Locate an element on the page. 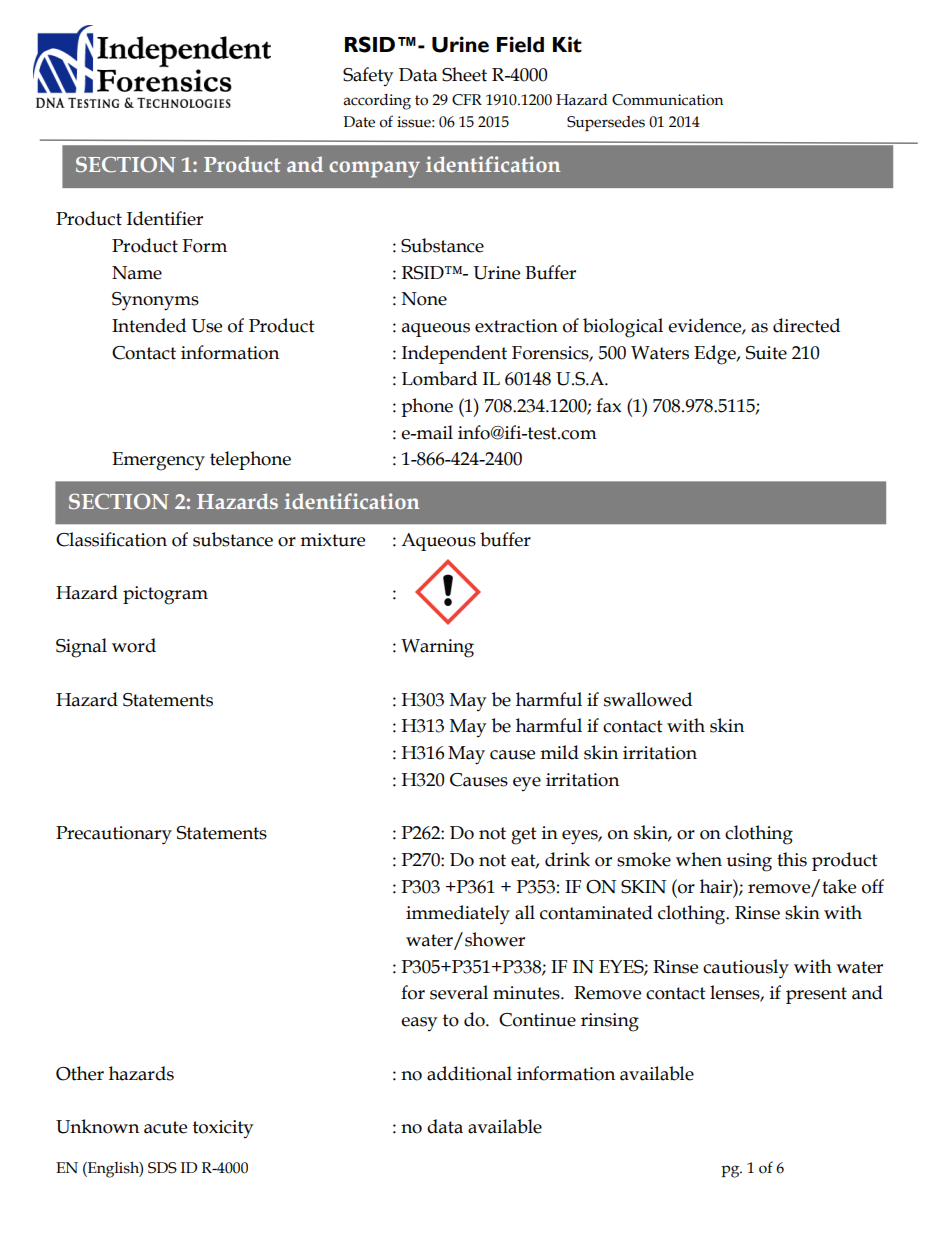 The height and width of the page is (1233, 952). Suite is located at coordinates (766, 353).
